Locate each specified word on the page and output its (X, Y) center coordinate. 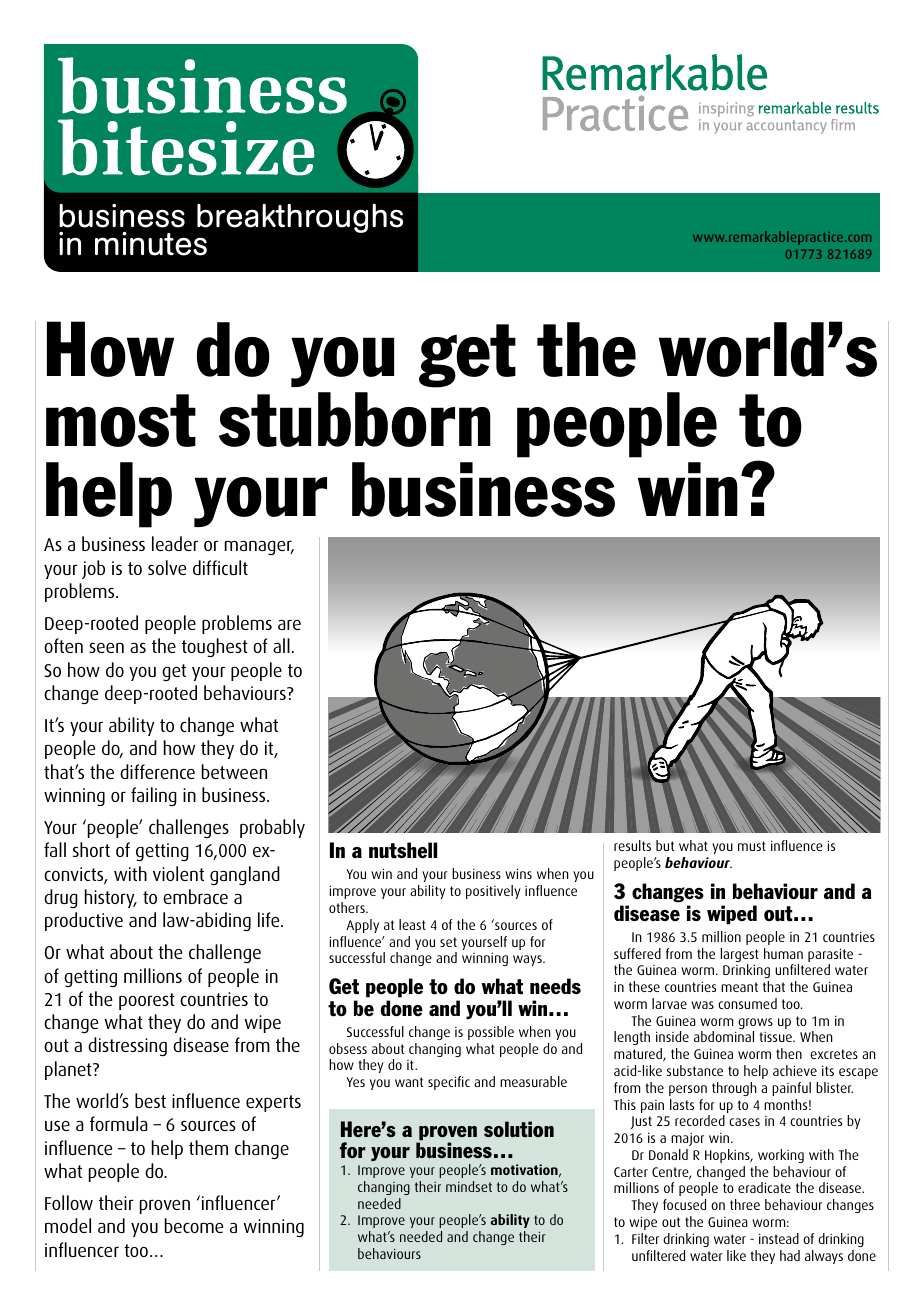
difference (157, 771)
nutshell (403, 850)
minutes (151, 244)
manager (259, 547)
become (194, 1225)
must (752, 846)
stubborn (355, 419)
